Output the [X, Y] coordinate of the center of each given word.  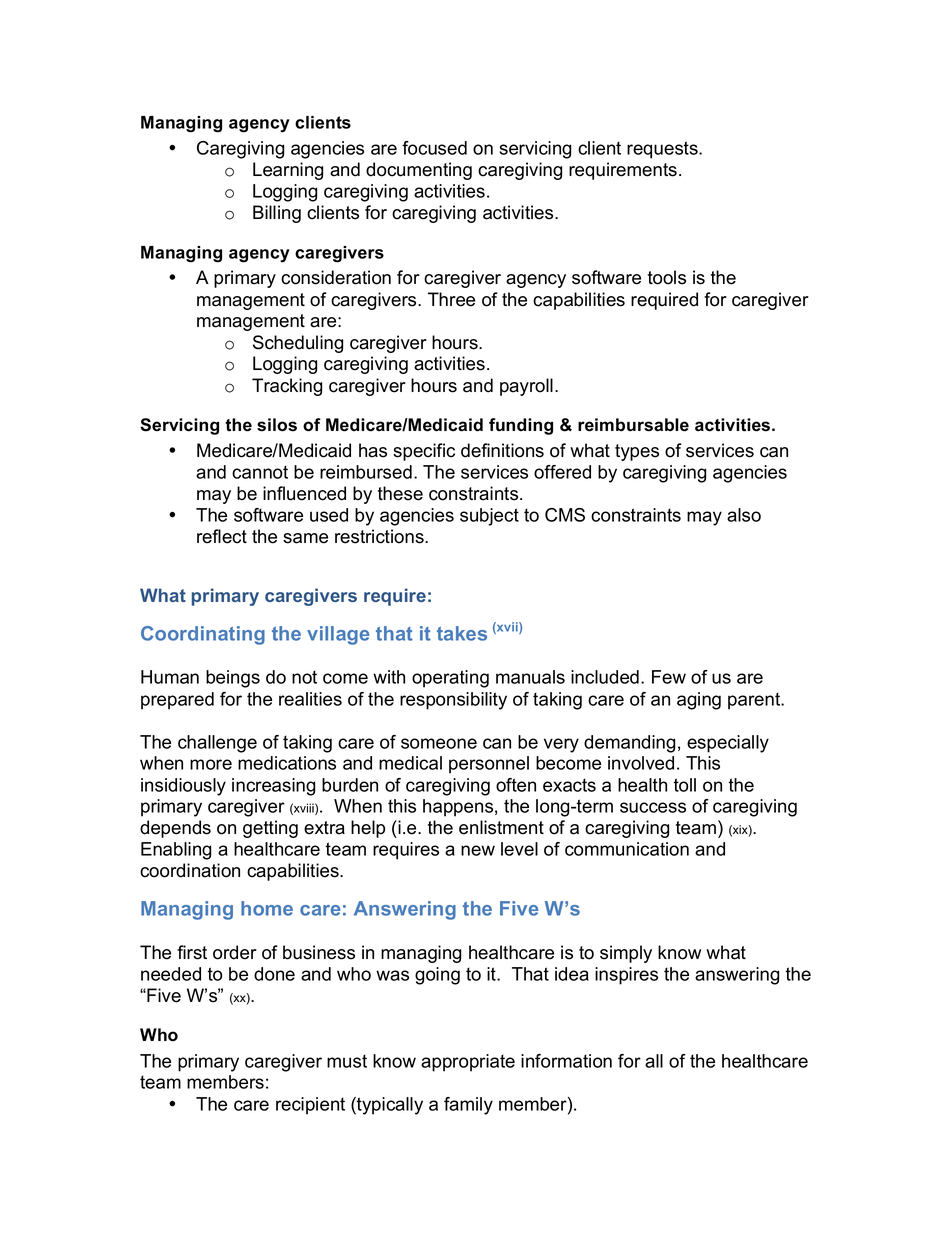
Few [669, 677]
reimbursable [633, 425]
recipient [310, 1106]
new [478, 850]
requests [663, 150]
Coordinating [203, 635]
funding [521, 426]
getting [270, 829]
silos [277, 425]
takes [462, 633]
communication [627, 849]
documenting [419, 171]
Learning [288, 171]
